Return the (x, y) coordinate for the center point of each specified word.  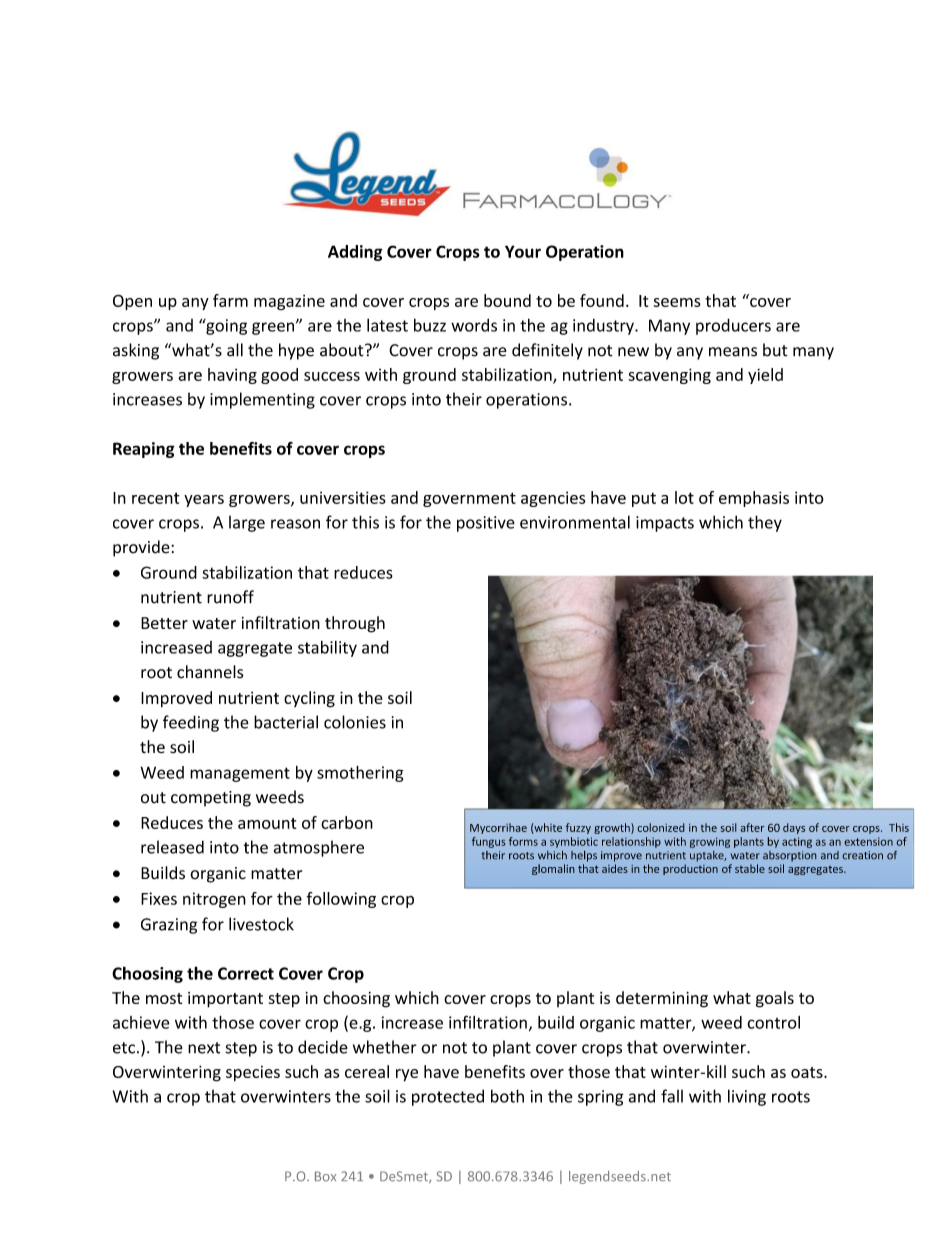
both (507, 1096)
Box (325, 1176)
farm (230, 300)
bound (507, 300)
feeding (191, 723)
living (747, 1097)
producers (733, 326)
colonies (355, 722)
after (752, 827)
